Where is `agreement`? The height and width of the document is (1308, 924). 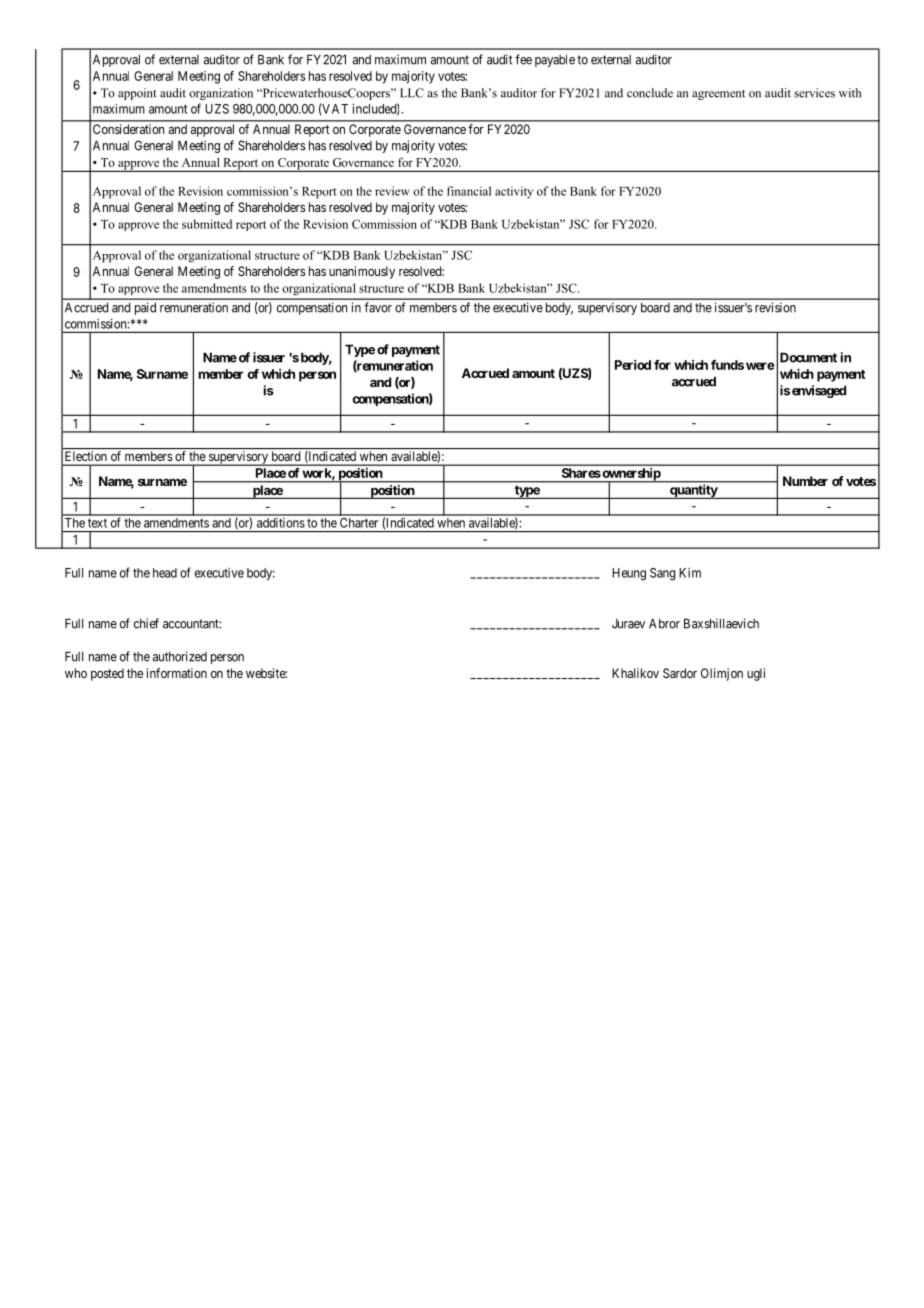 agreement is located at coordinates (718, 95).
